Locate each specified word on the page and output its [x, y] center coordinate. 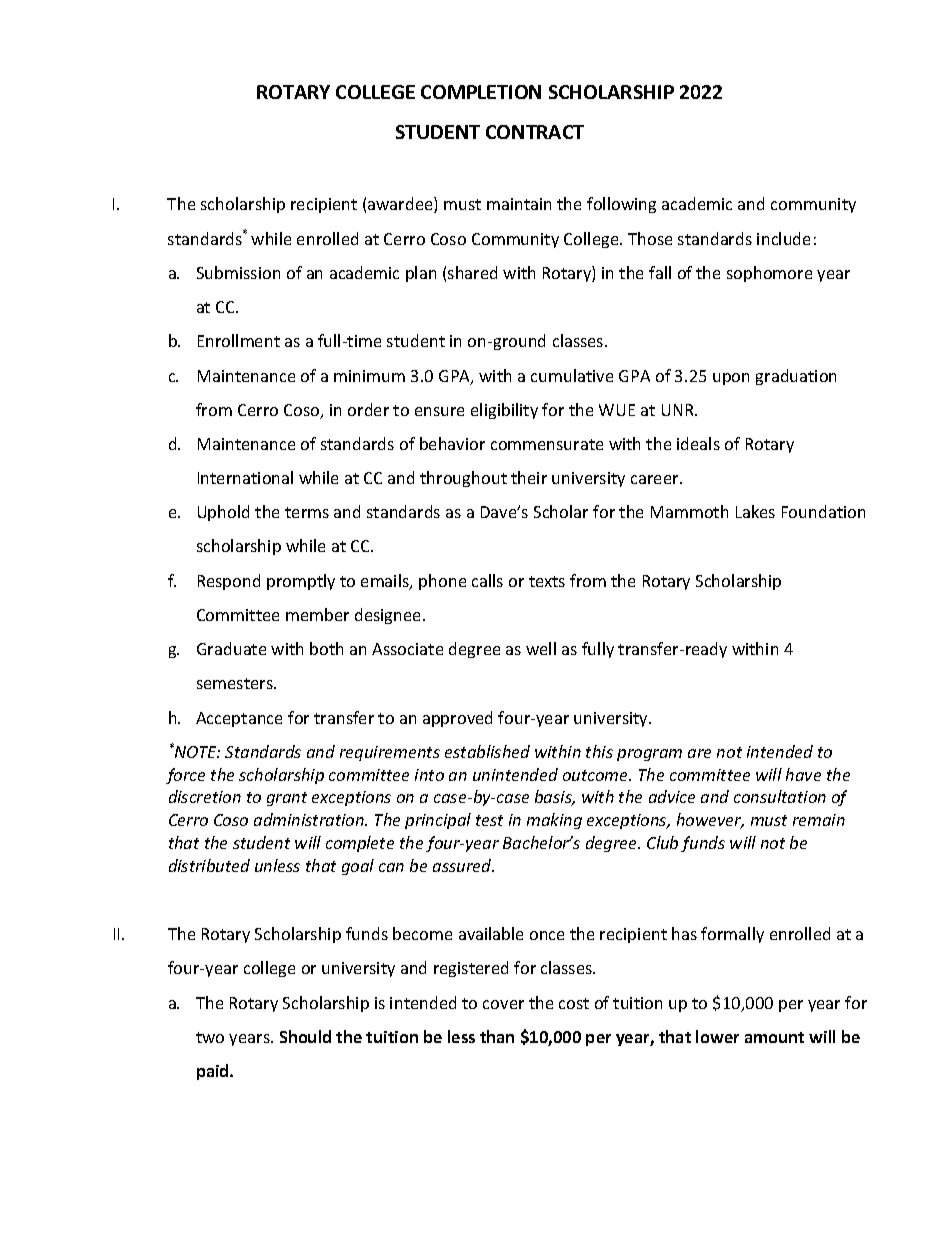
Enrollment [239, 340]
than [497, 1036]
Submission [238, 272]
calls [487, 580]
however [710, 821]
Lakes [755, 511]
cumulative [572, 375]
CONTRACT [535, 132]
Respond [229, 582]
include [783, 238]
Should [305, 1036]
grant [287, 799]
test [489, 820]
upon [731, 379]
